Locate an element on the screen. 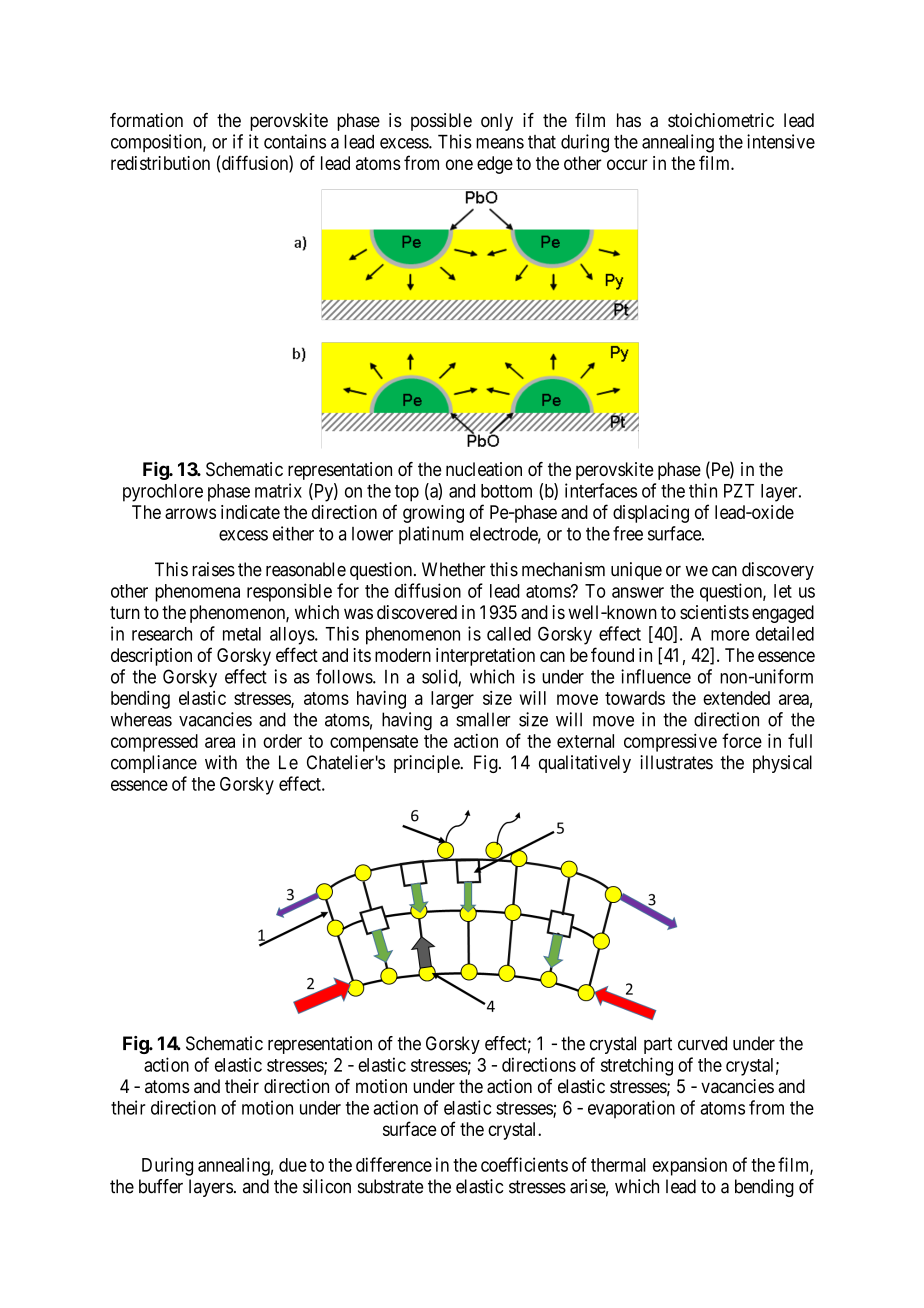 This screenshot has height=1308, width=924. matrix is located at coordinates (278, 490).
